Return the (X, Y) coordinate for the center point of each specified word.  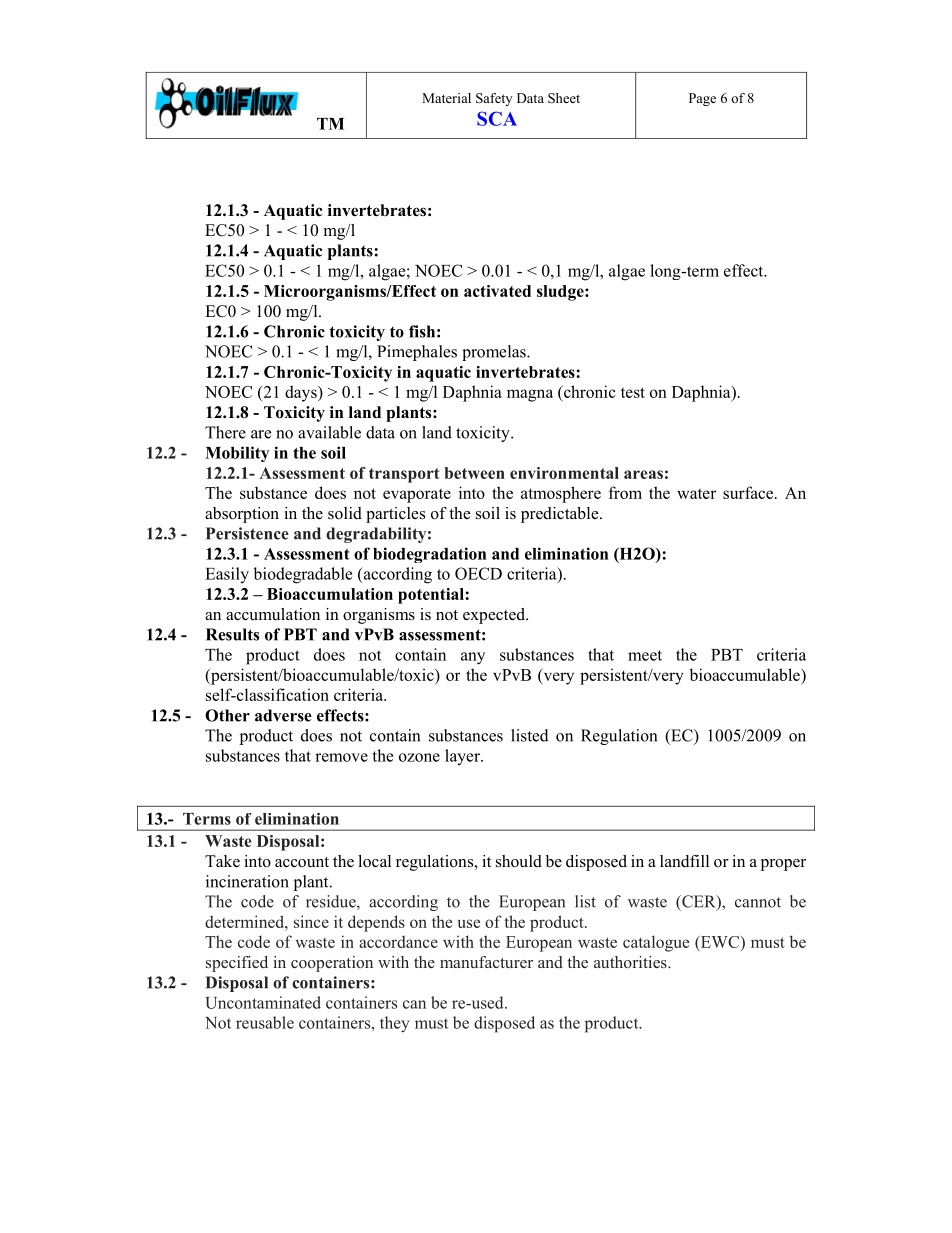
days (302, 393)
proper (783, 865)
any (473, 658)
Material (446, 98)
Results (232, 634)
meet (645, 655)
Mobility (237, 454)
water (696, 493)
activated (497, 291)
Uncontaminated (263, 1002)
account (302, 862)
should (519, 861)
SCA (497, 118)
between (474, 473)
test (633, 392)
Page (702, 99)
